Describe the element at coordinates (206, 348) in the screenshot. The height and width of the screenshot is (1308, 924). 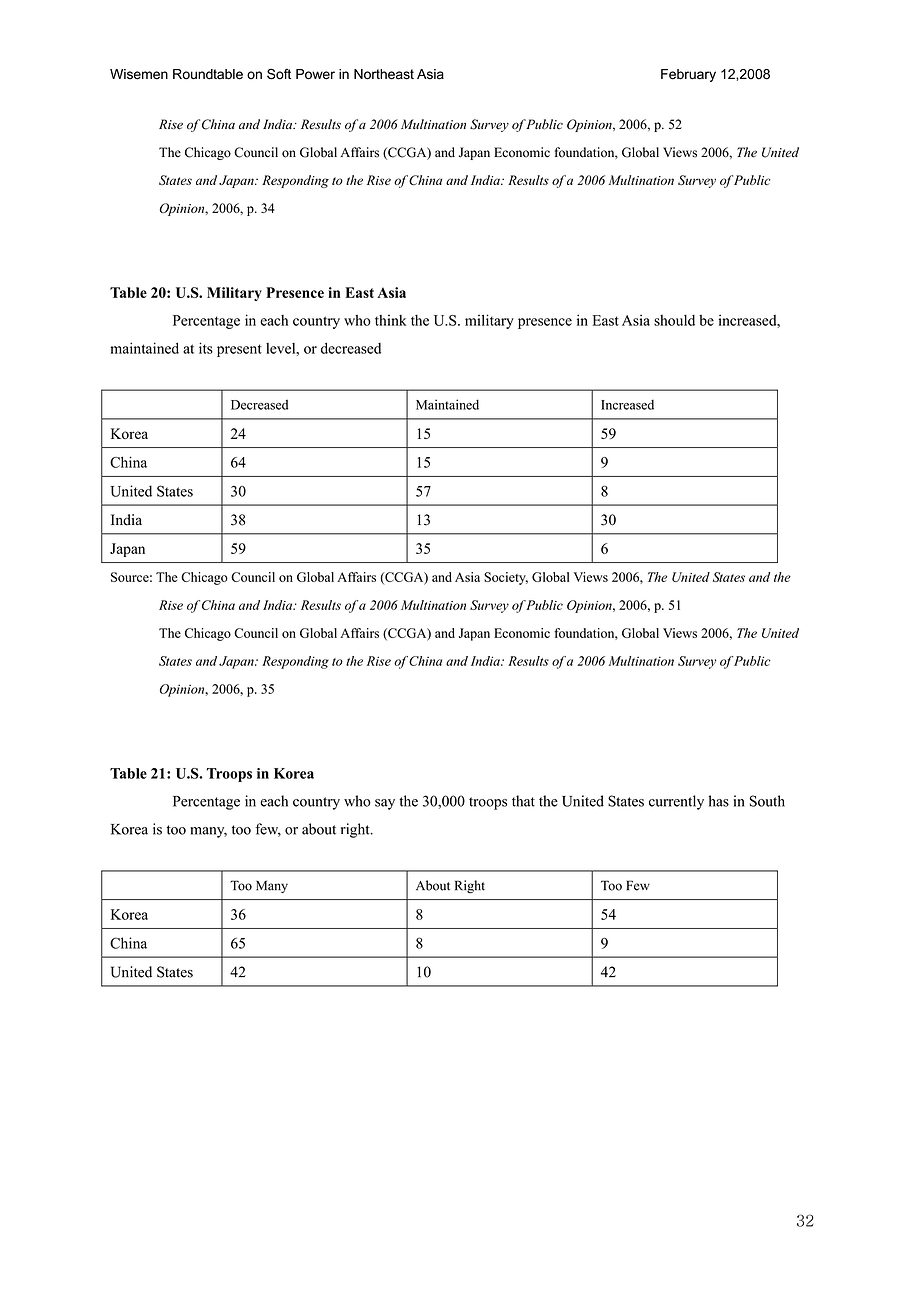
I see `its` at that location.
